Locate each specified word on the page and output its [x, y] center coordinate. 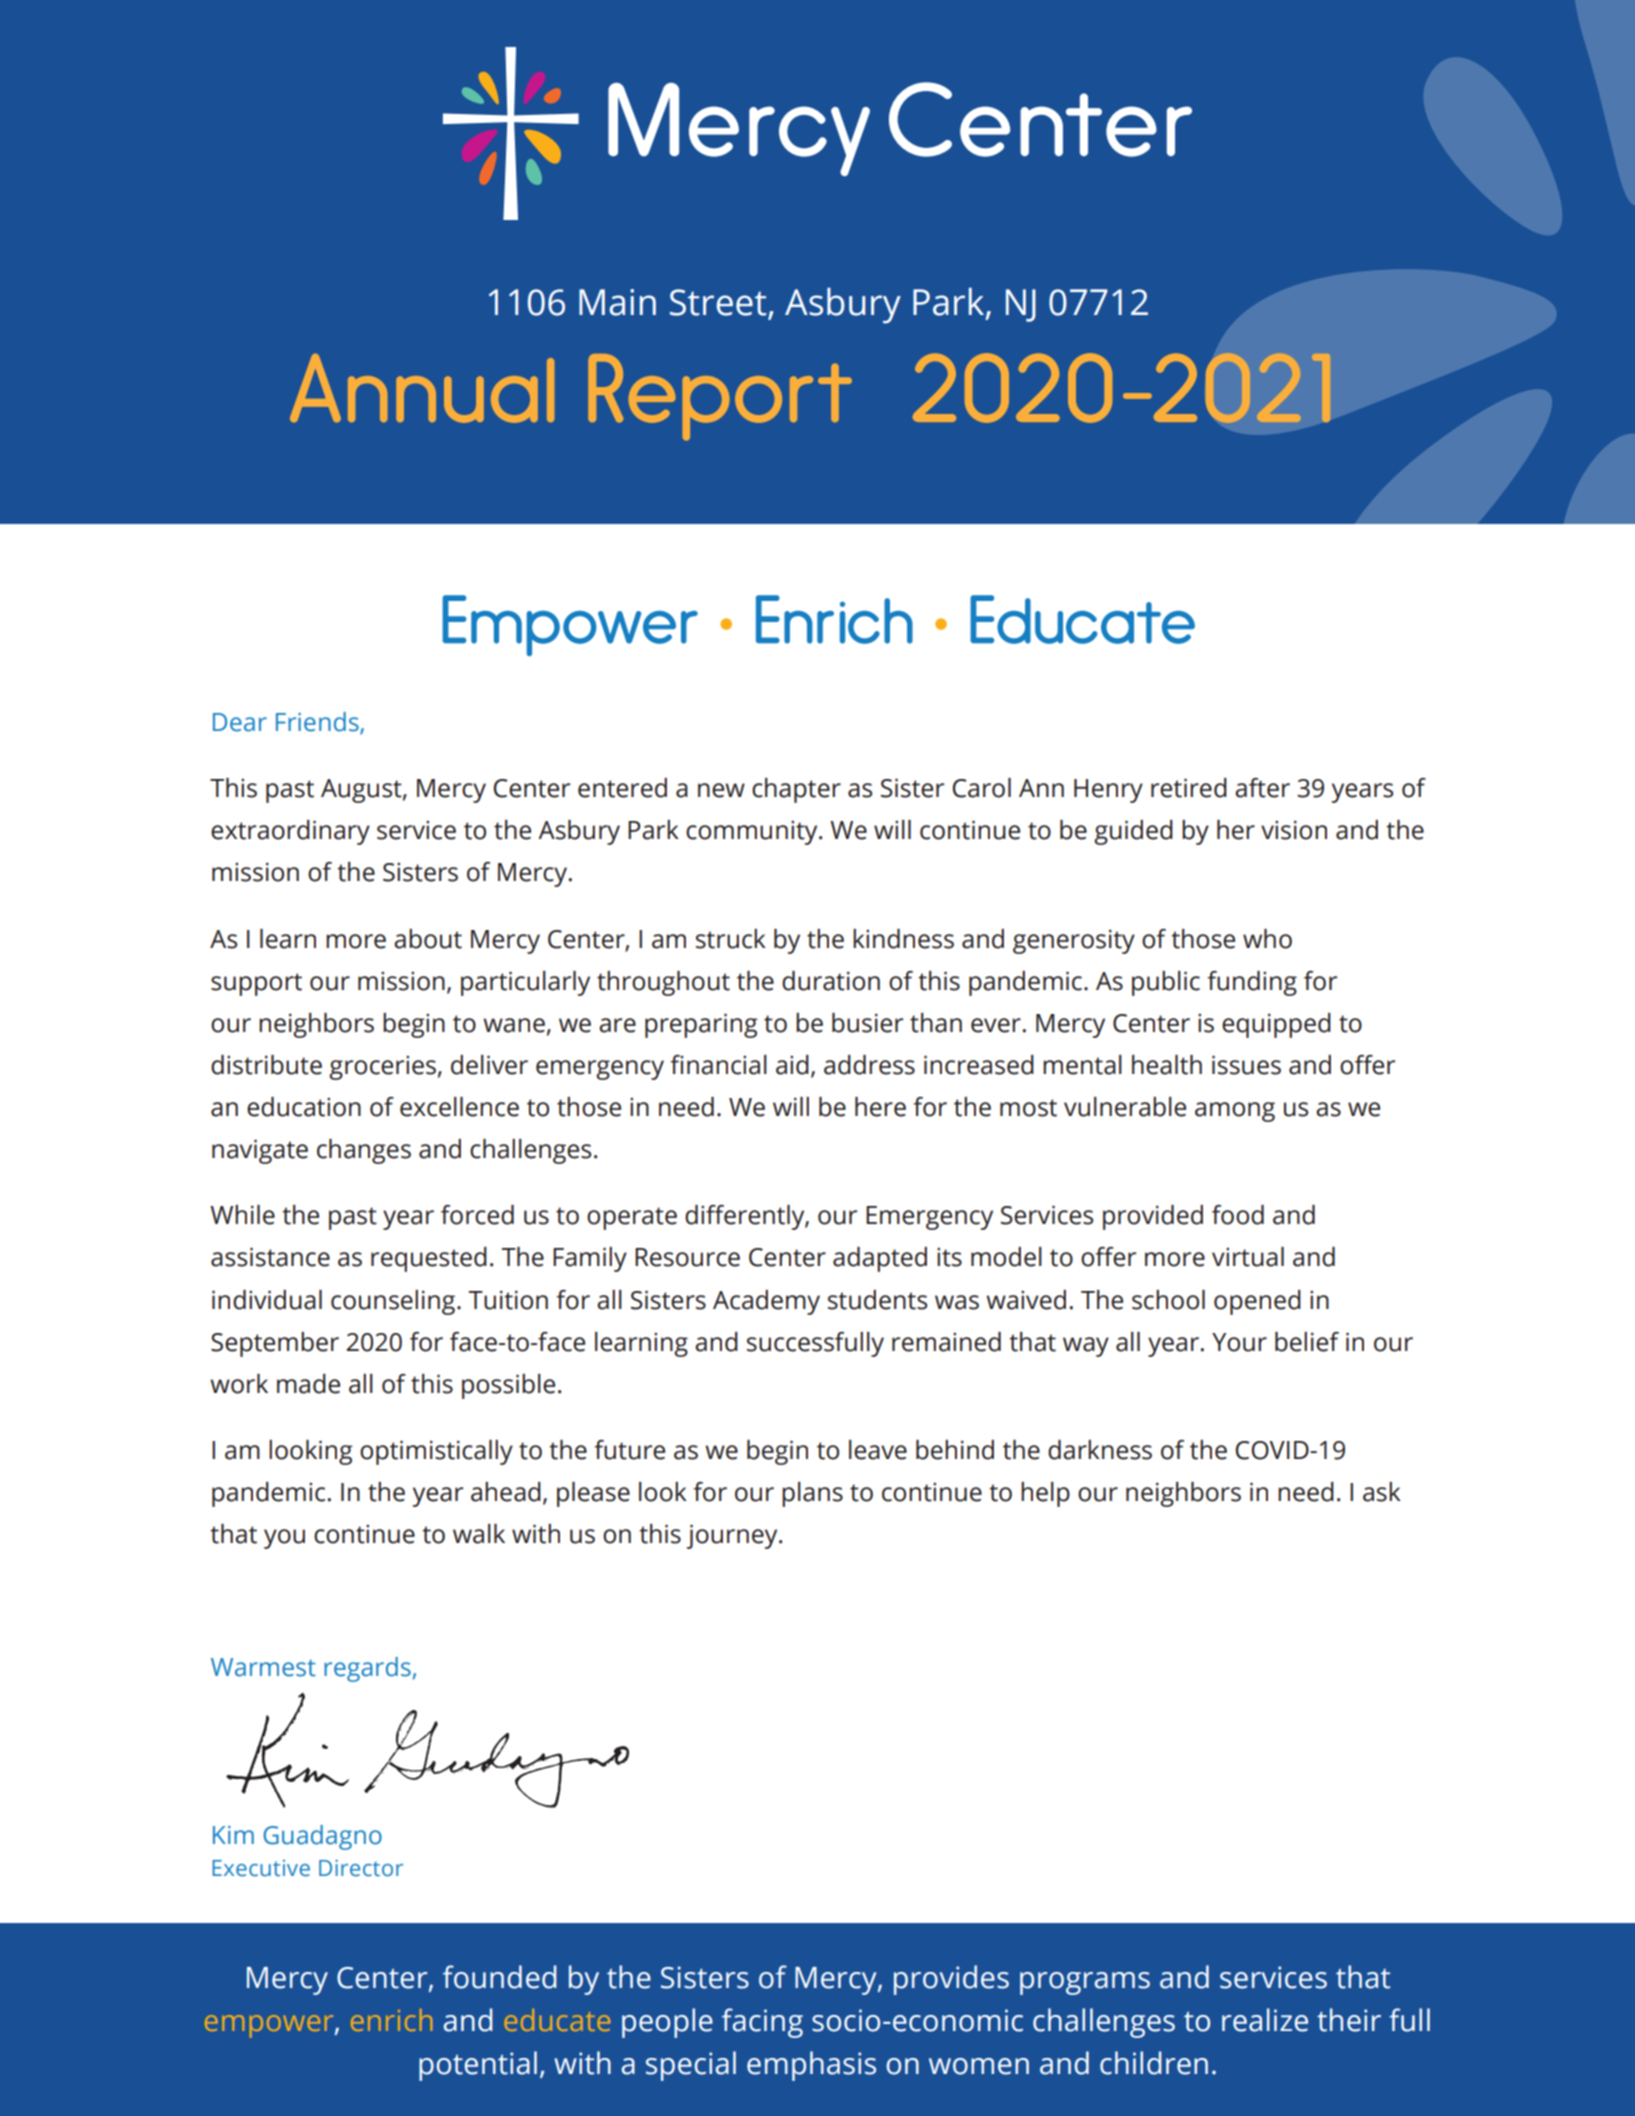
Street [718, 302]
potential [478, 2066]
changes [364, 1151]
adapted [880, 1259]
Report [720, 397]
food [1238, 1215]
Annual [422, 388]
